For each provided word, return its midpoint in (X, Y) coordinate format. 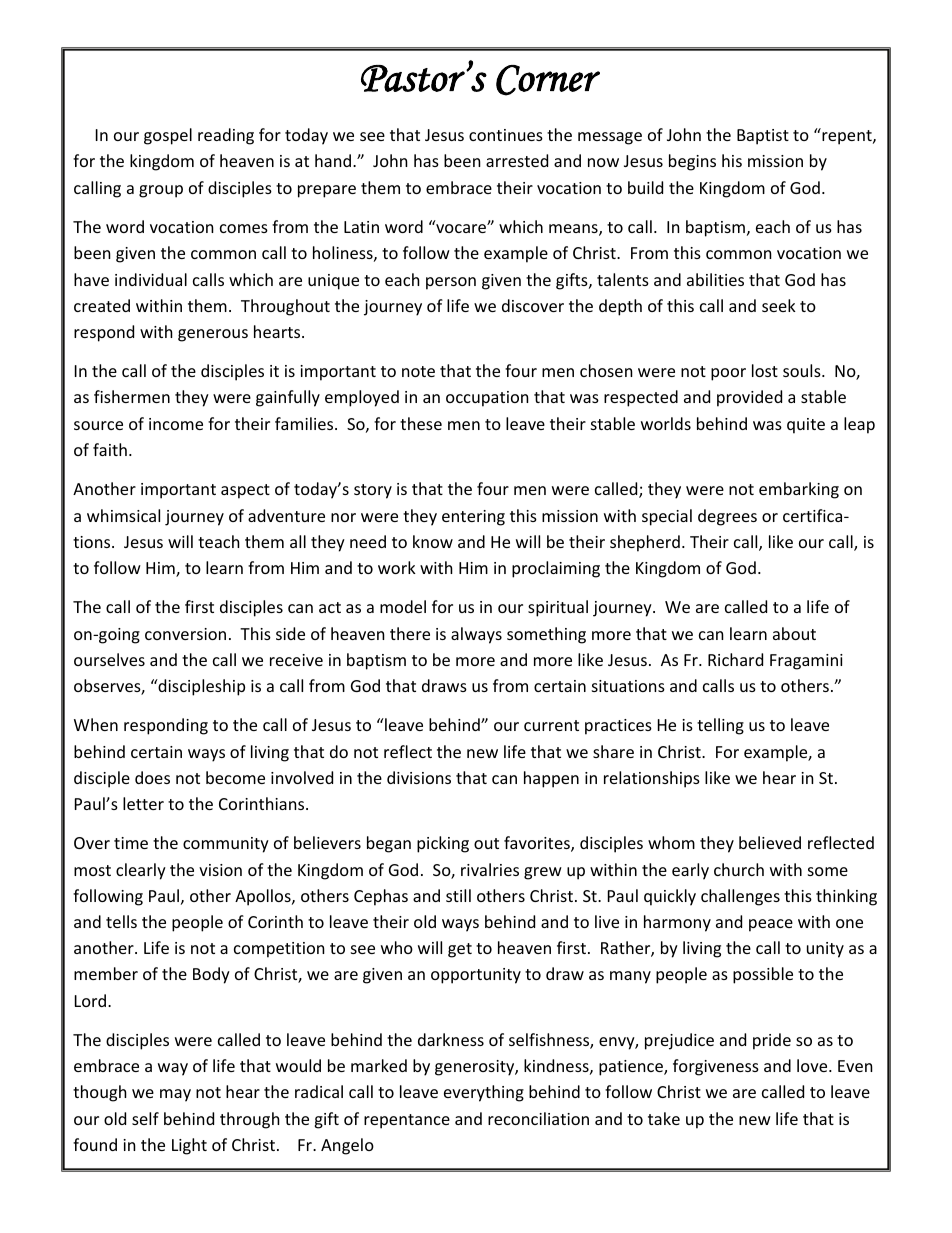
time (131, 843)
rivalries (490, 869)
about (794, 633)
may (175, 1095)
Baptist (763, 137)
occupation (487, 399)
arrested (517, 160)
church (739, 869)
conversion (185, 634)
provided (749, 398)
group (161, 191)
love (813, 1065)
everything (484, 1093)
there (410, 633)
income (176, 424)
